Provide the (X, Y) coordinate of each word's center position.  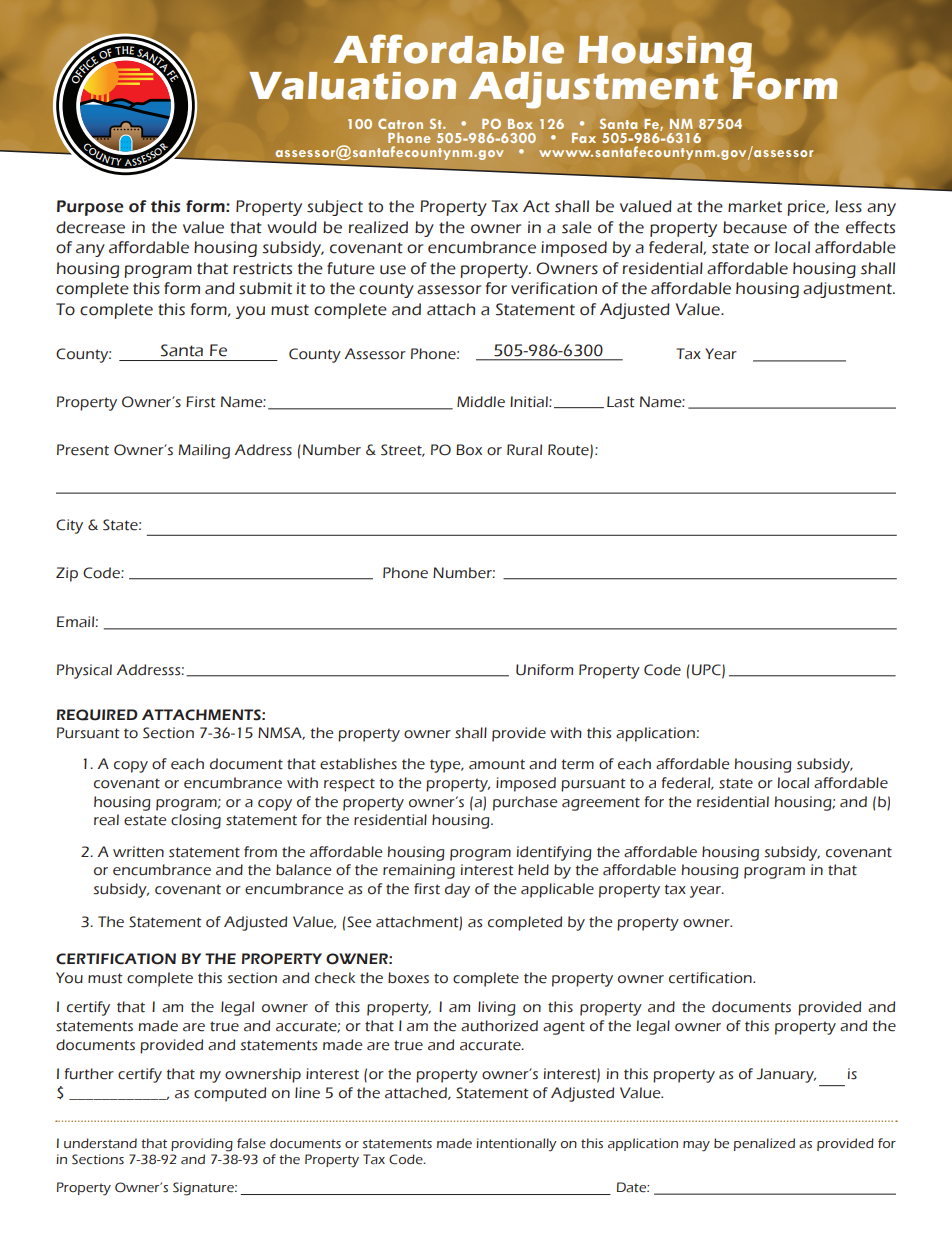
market (755, 206)
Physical (84, 671)
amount (497, 764)
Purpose (90, 208)
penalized (764, 1144)
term (578, 764)
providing (202, 1145)
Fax (584, 138)
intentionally (516, 1145)
